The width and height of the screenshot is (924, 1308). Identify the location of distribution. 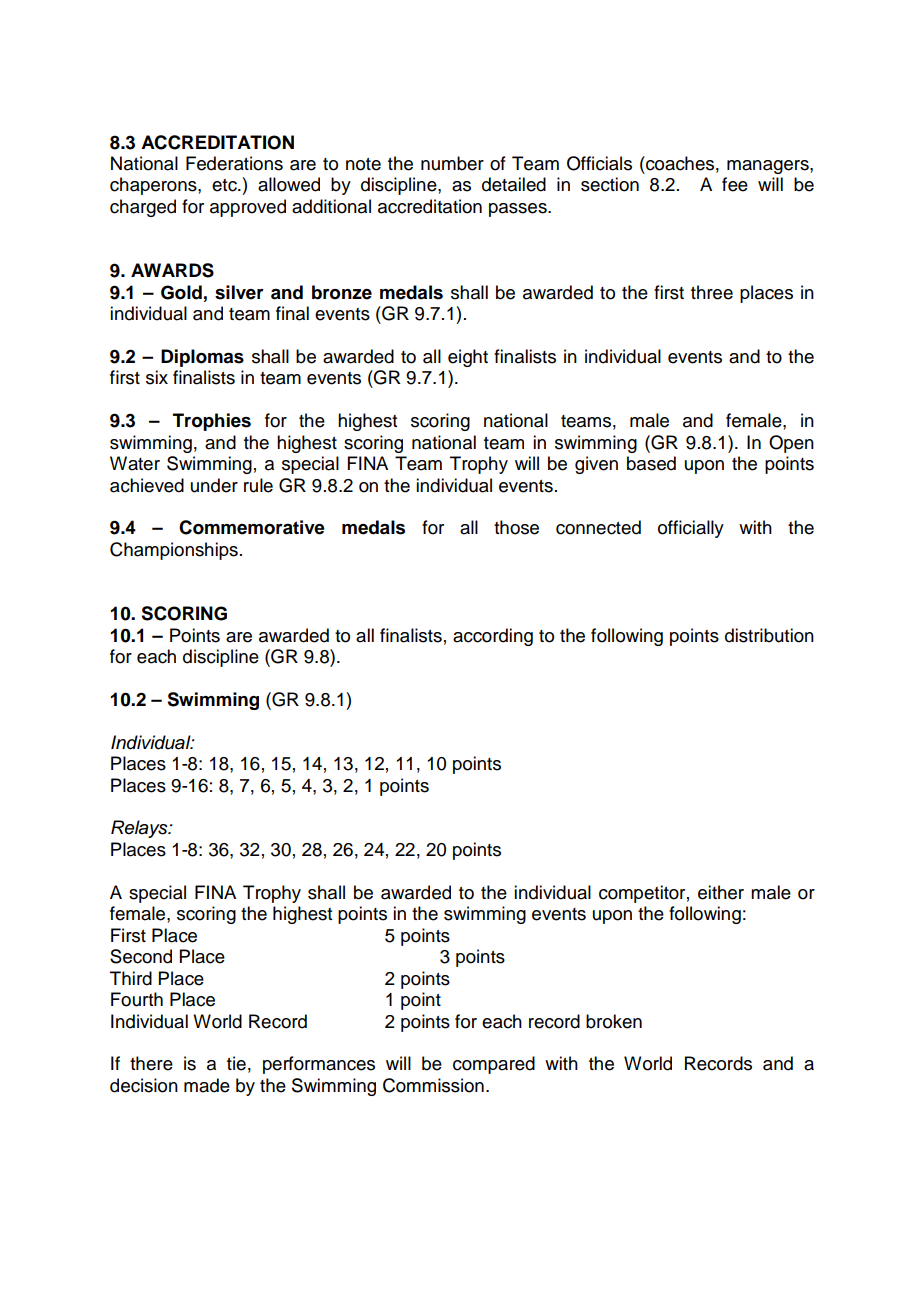
(769, 635).
